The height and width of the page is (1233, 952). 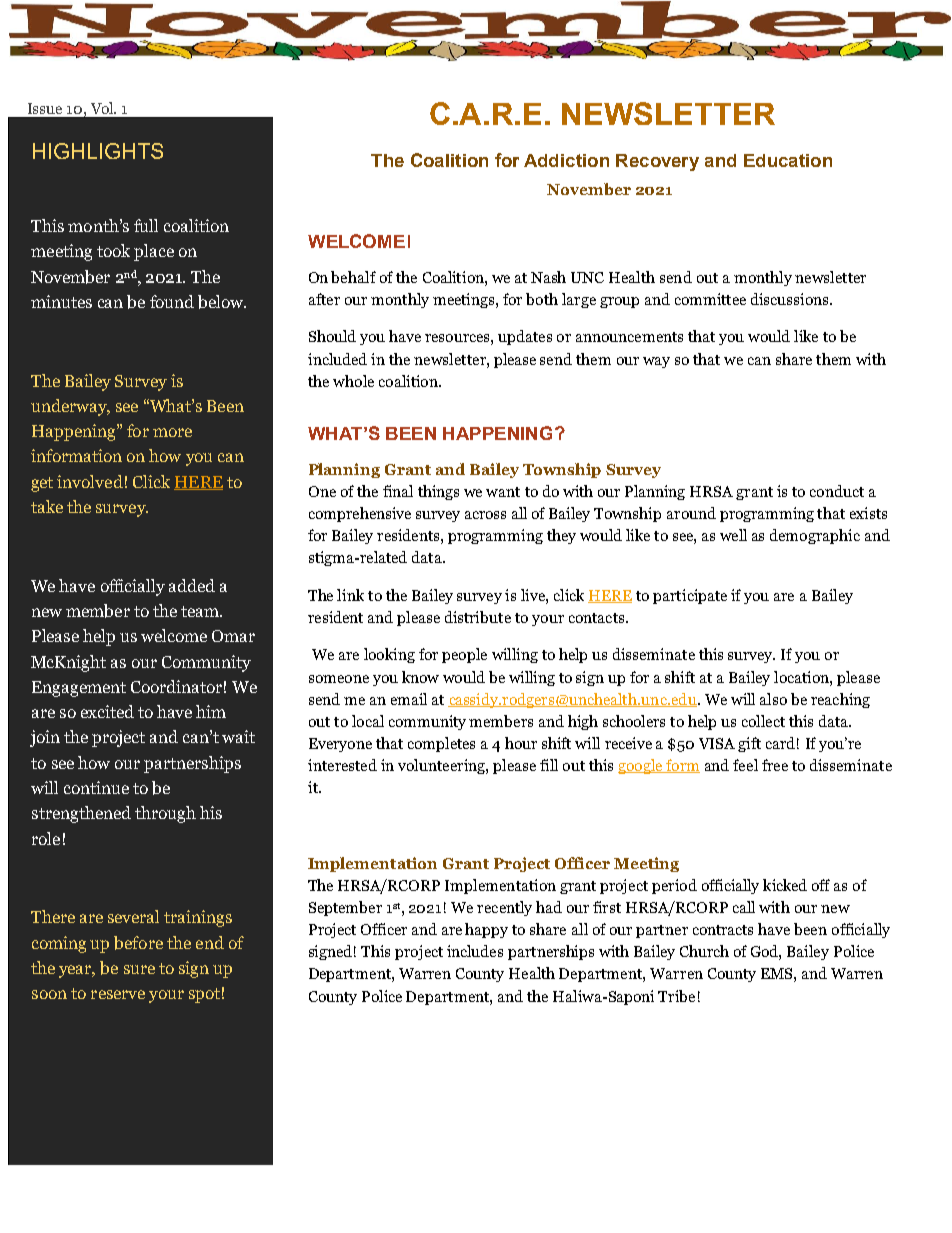 I want to click on know, so click(x=420, y=677).
